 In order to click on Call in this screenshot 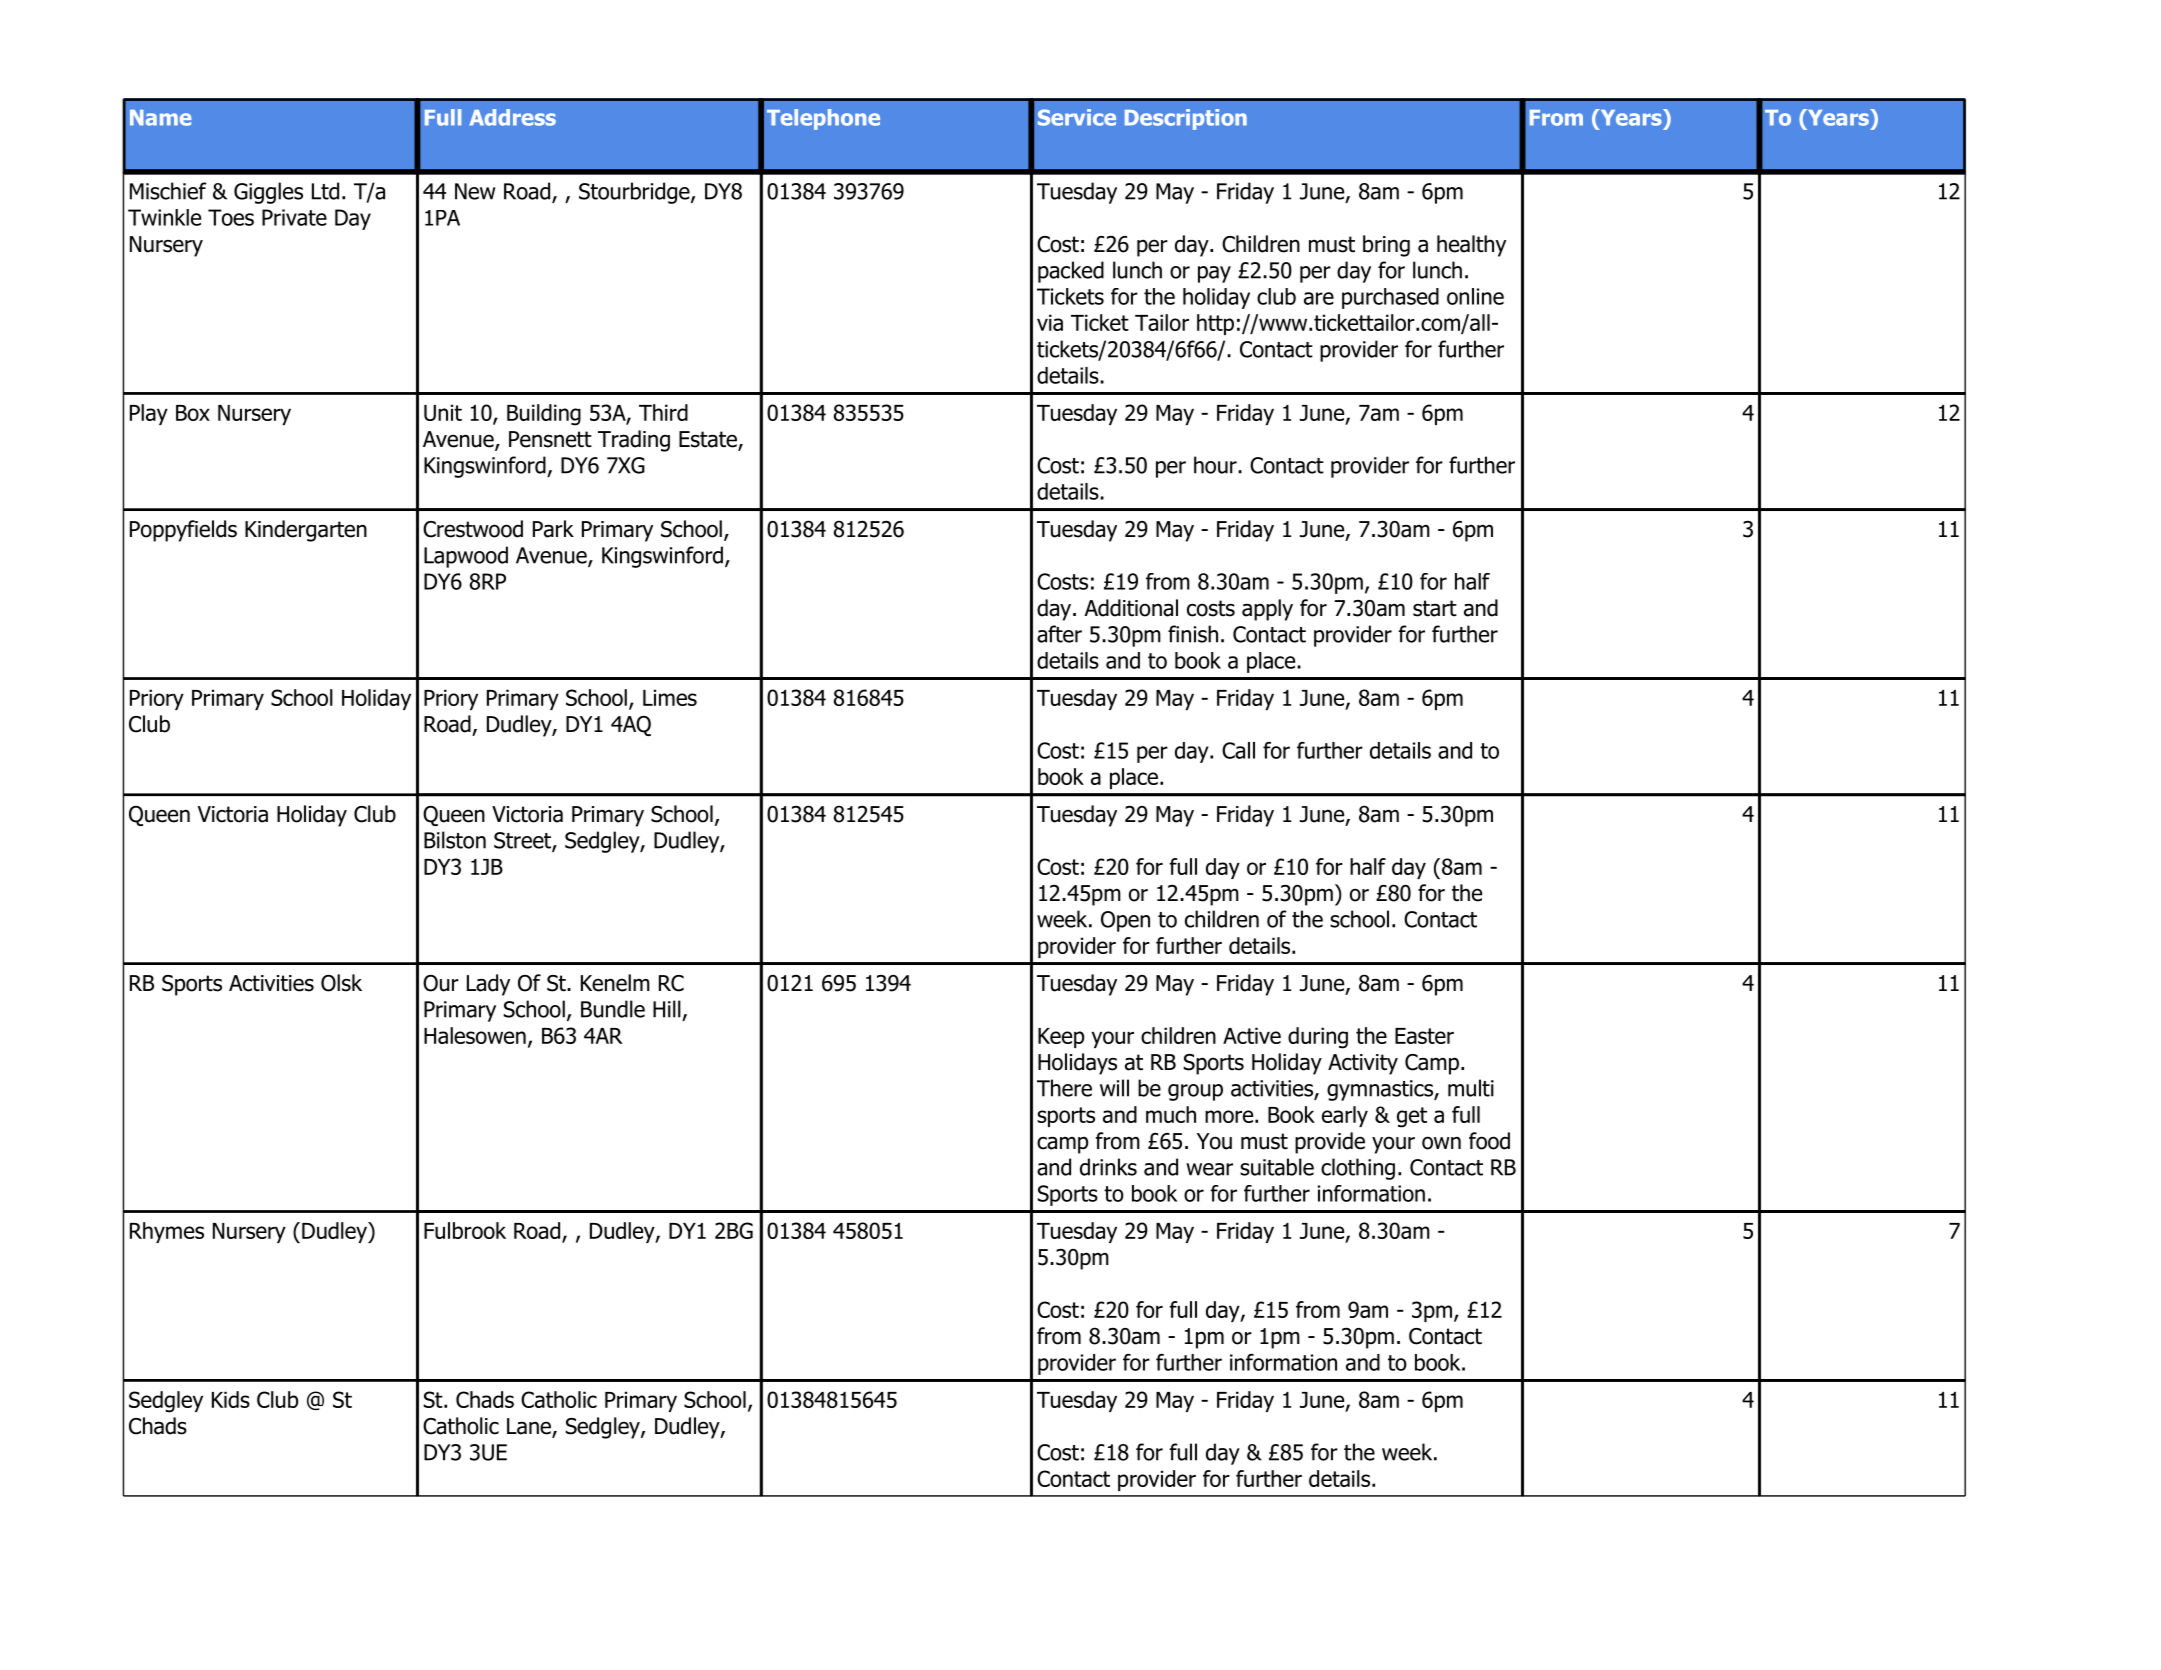, I will do `click(1238, 750)`.
